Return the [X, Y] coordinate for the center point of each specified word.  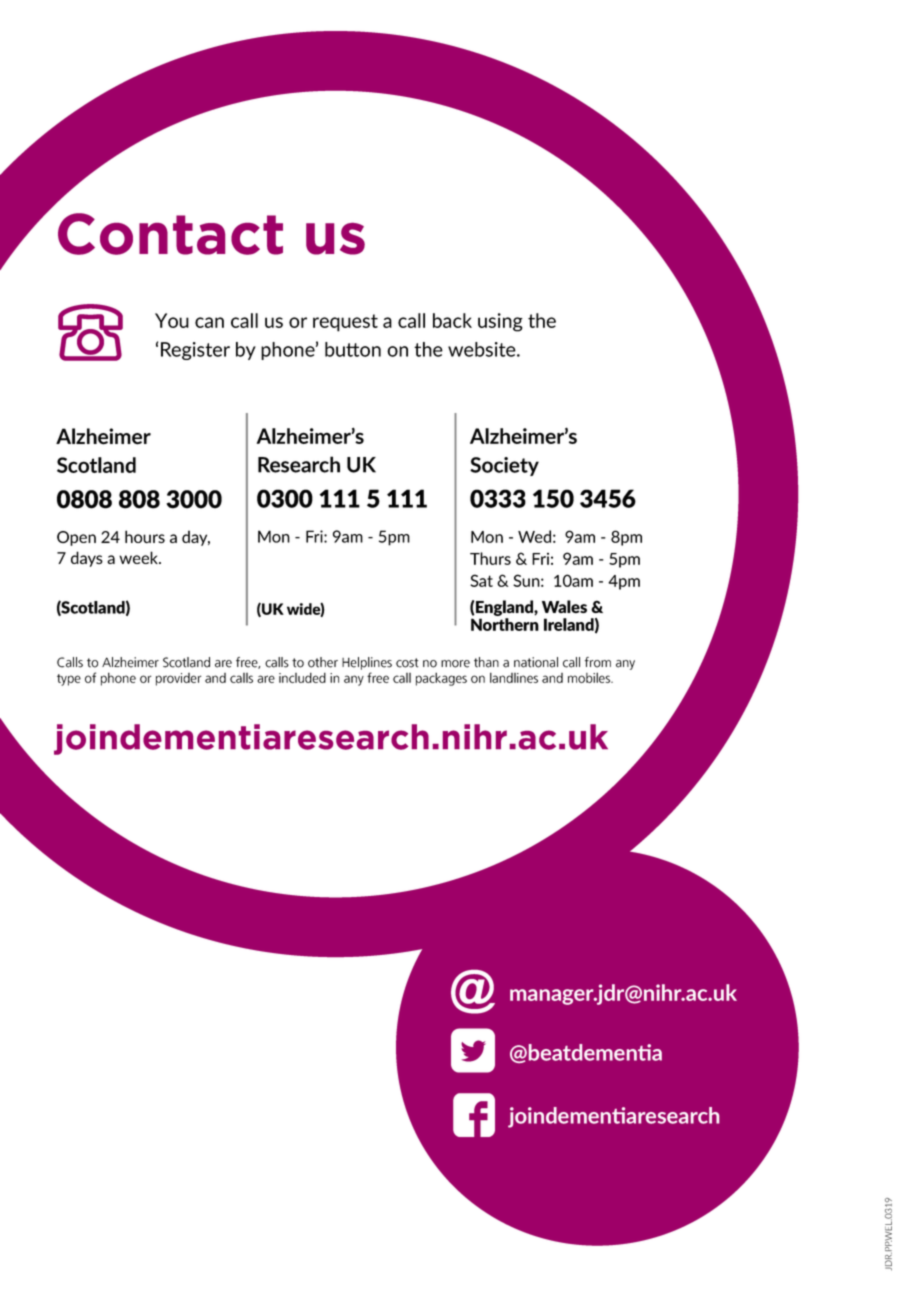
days [87, 559]
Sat [481, 580]
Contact [170, 234]
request [345, 323]
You [172, 320]
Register [195, 351]
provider [178, 679]
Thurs [490, 558]
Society [504, 466]
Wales [564, 606]
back [452, 320]
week [140, 557]
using [500, 322]
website [483, 349]
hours [145, 536]
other [323, 662]
